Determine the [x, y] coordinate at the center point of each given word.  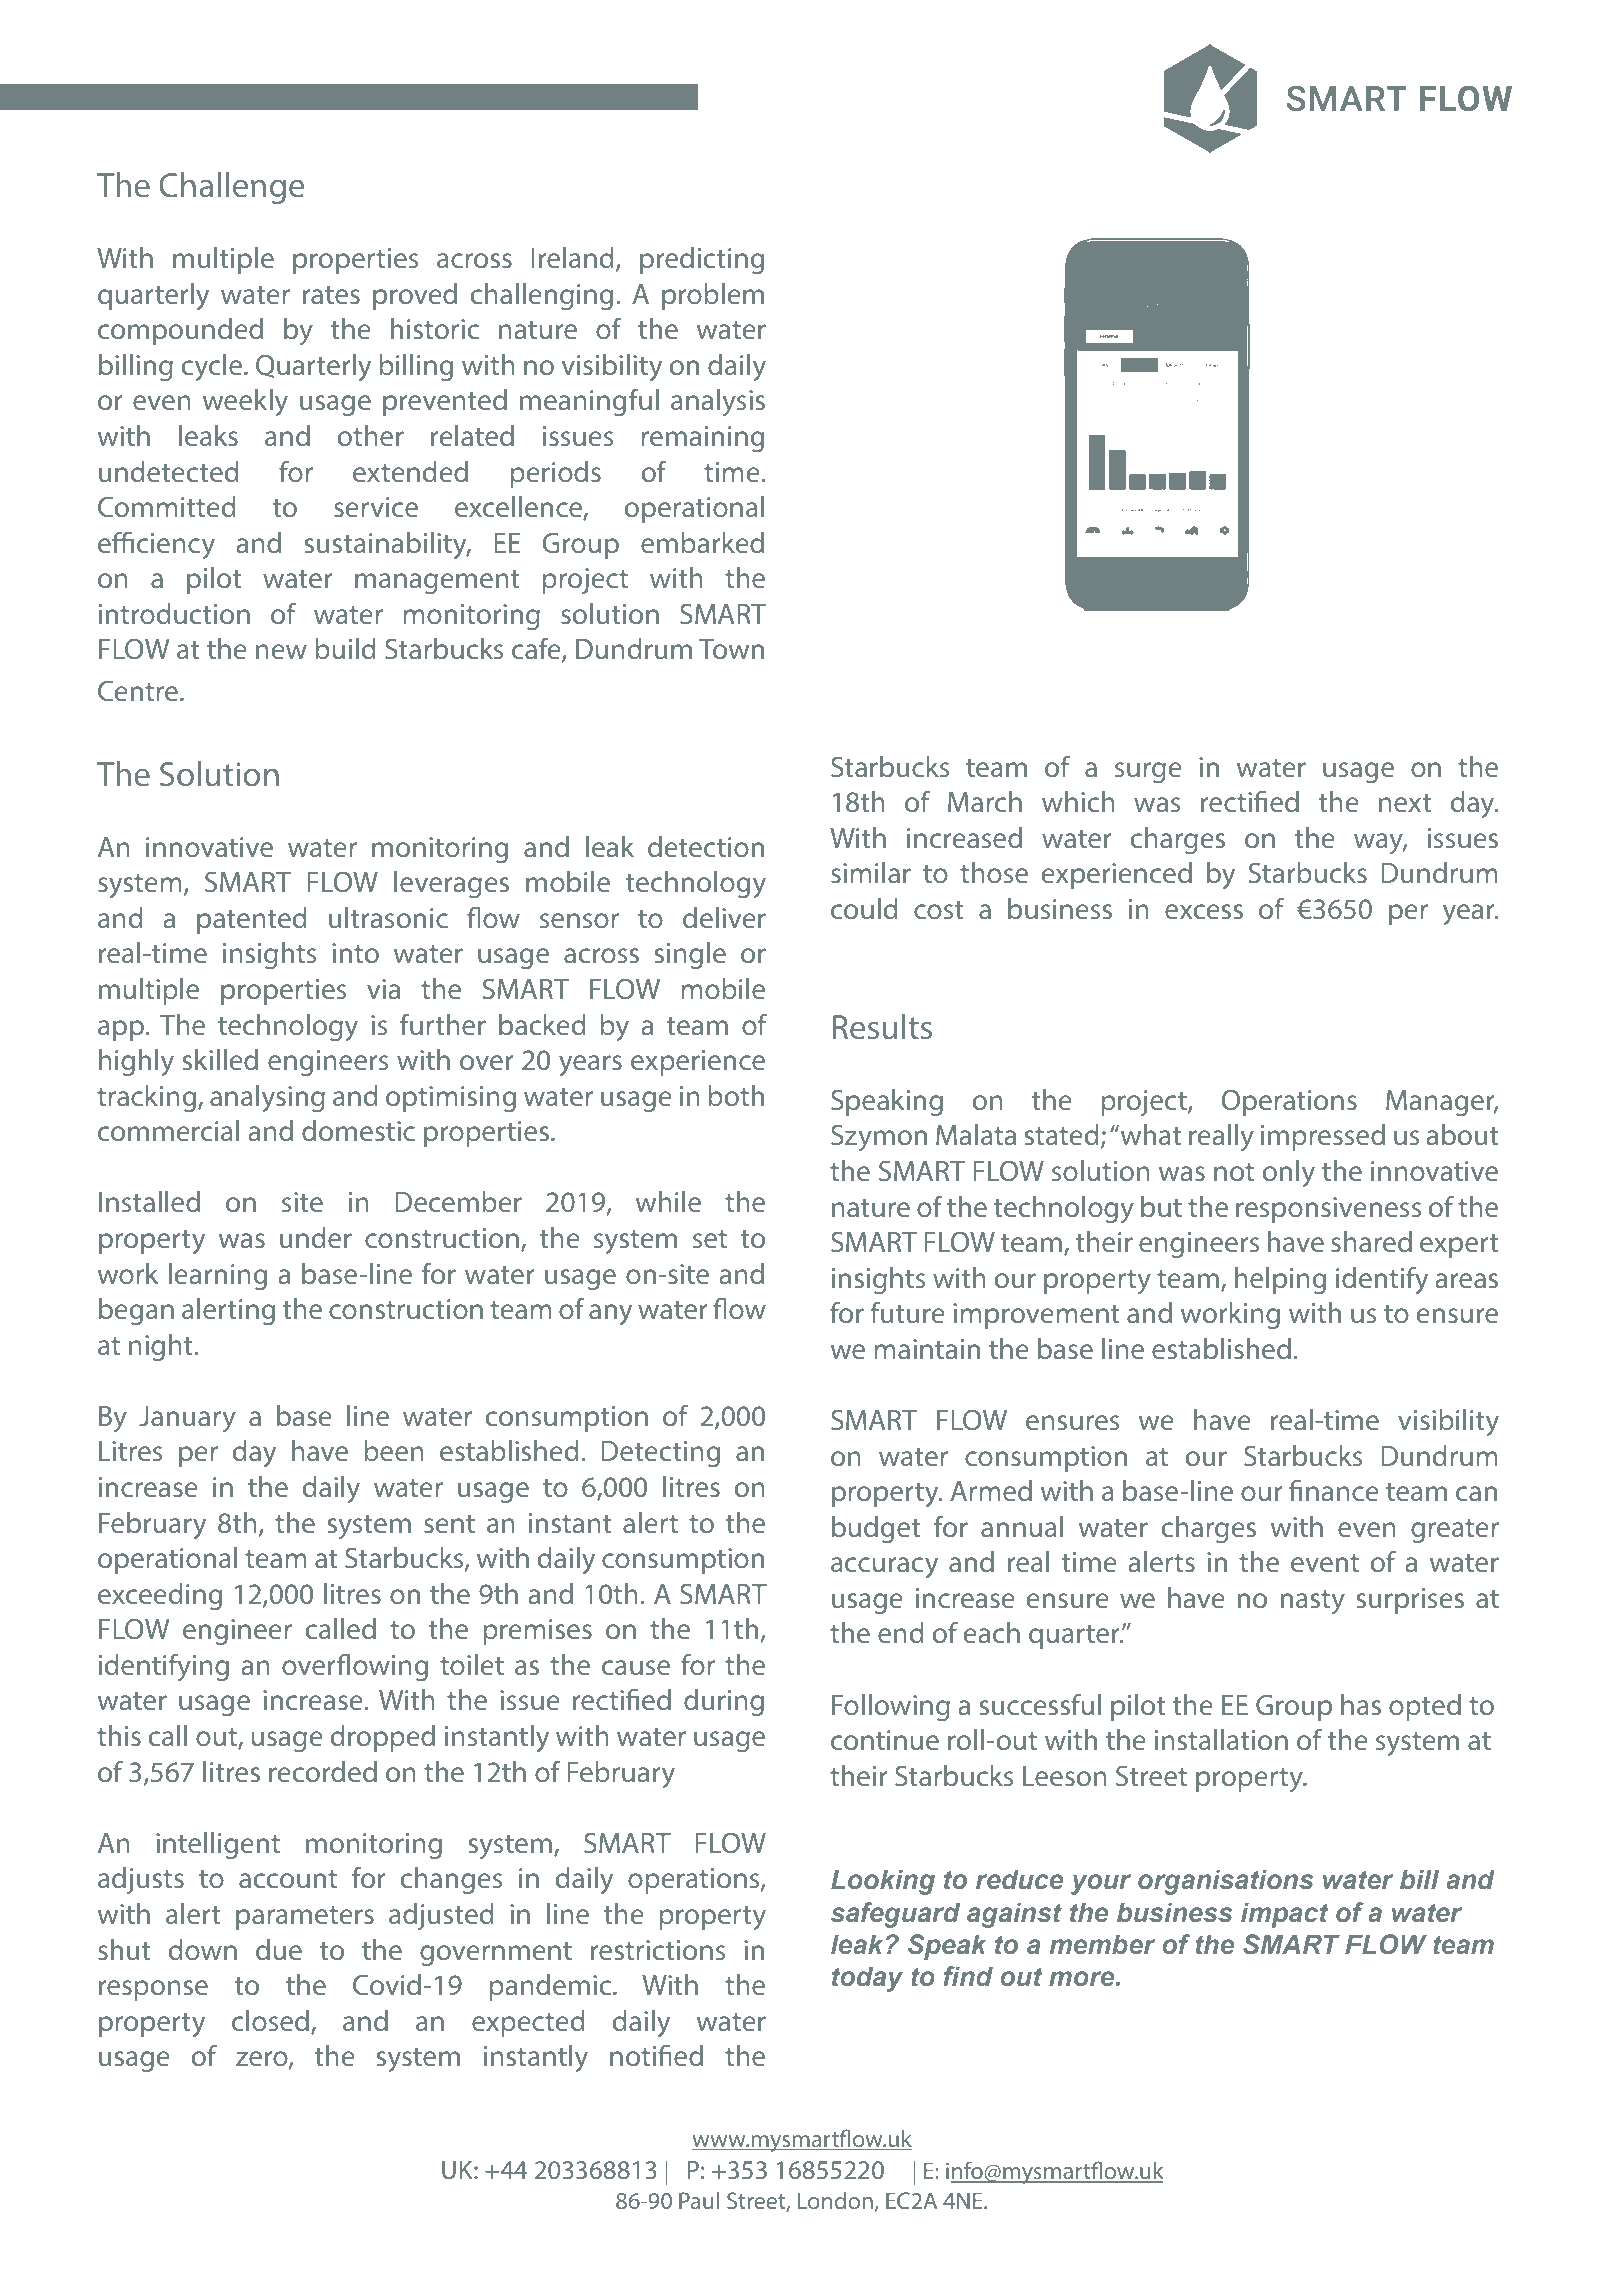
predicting [702, 260]
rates [331, 295]
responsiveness [1328, 1210]
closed [270, 2020]
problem [713, 296]
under [316, 1237]
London [835, 2200]
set [710, 1239]
